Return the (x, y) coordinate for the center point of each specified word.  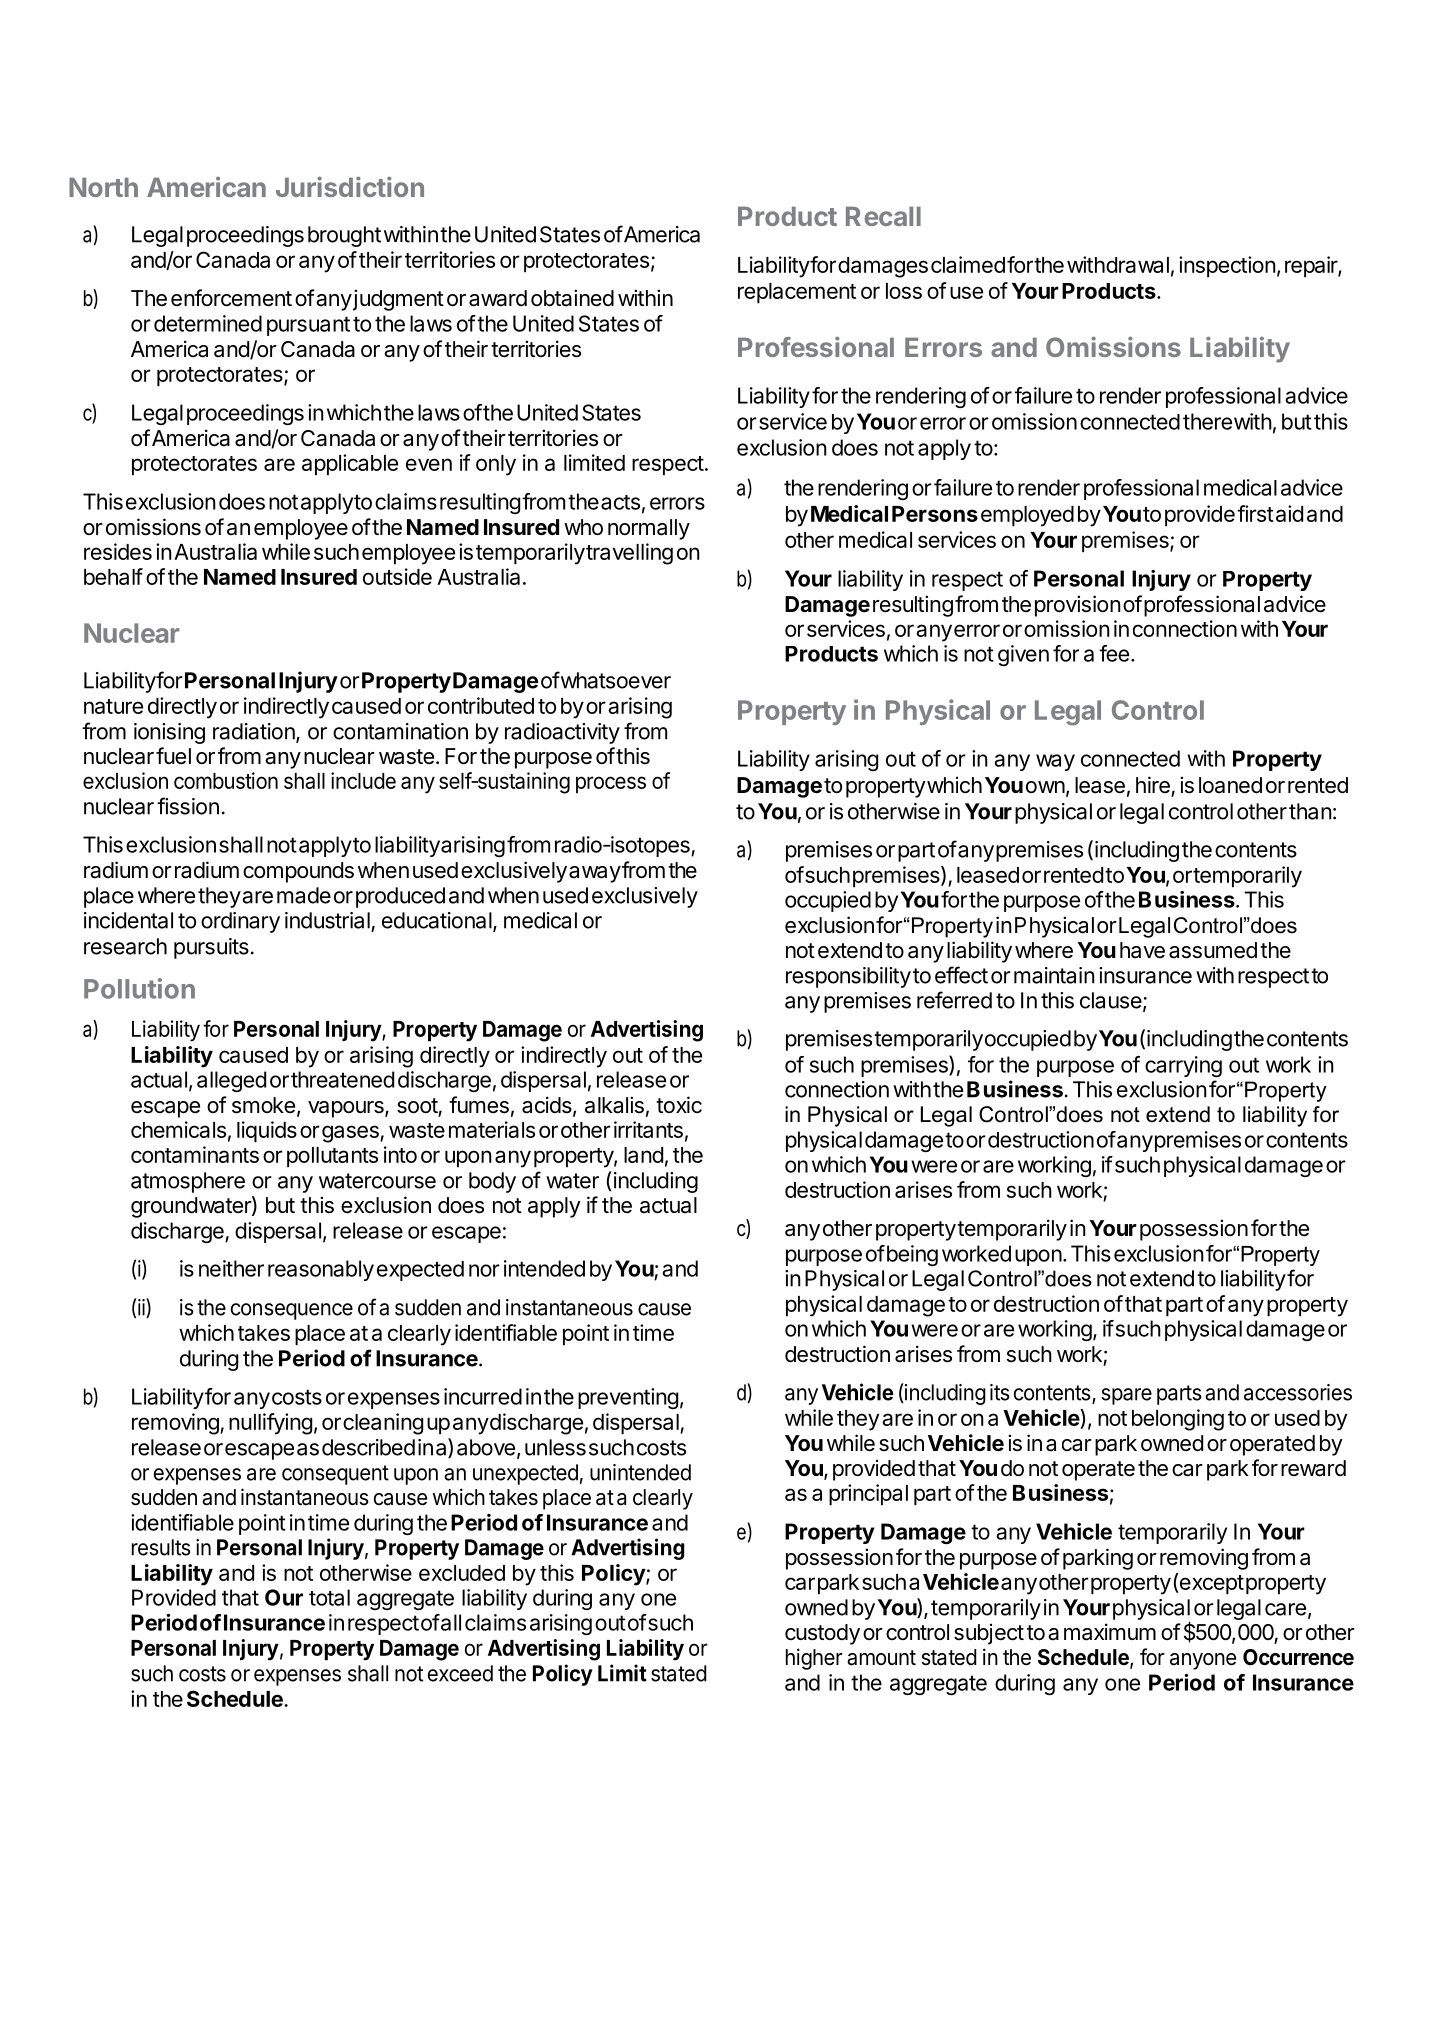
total (329, 1597)
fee (1114, 653)
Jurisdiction (350, 186)
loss (904, 291)
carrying (1183, 1066)
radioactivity (562, 733)
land (643, 1155)
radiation (255, 732)
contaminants (195, 1154)
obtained (572, 298)
